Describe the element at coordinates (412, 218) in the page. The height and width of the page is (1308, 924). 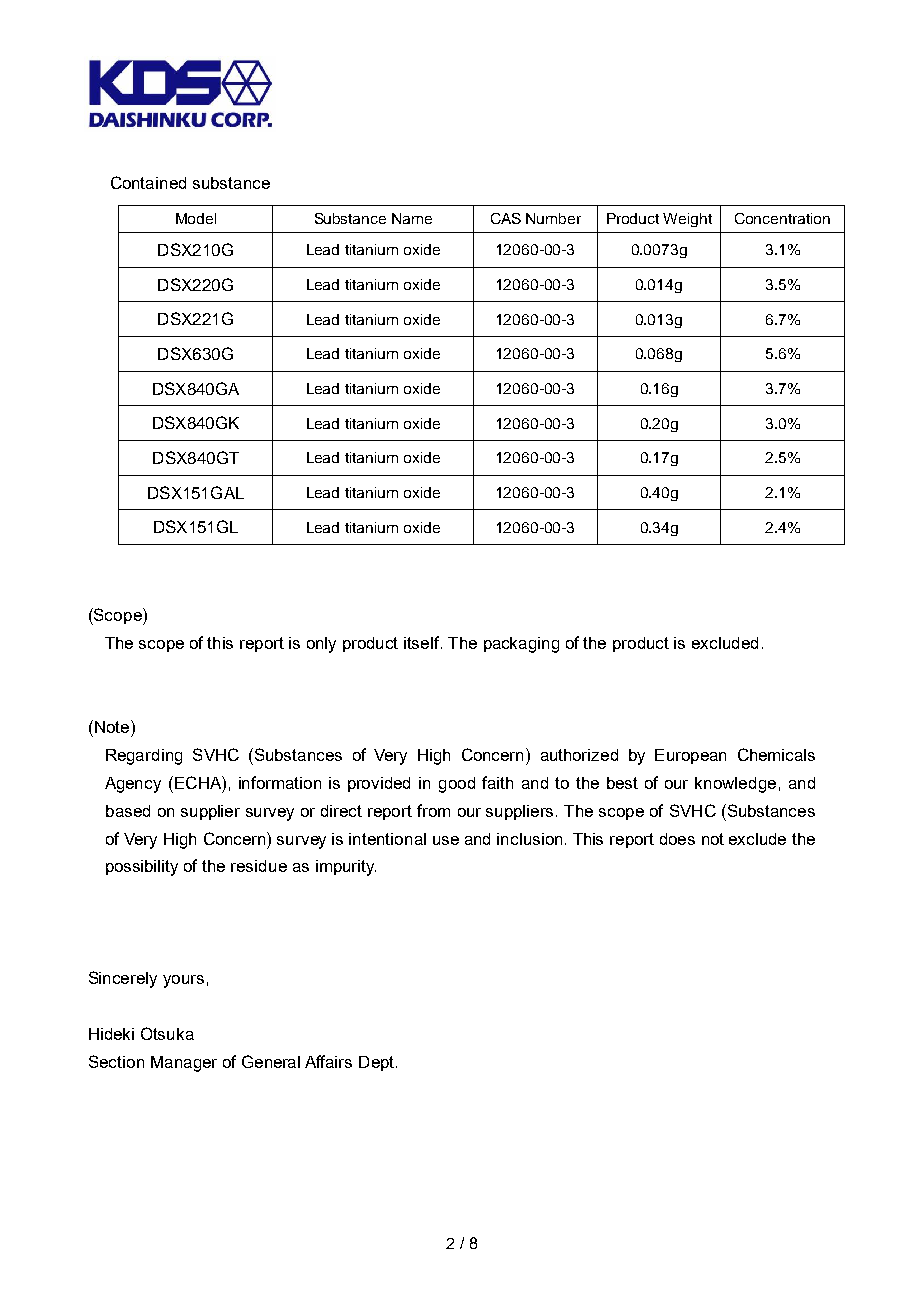
I see `Name` at that location.
